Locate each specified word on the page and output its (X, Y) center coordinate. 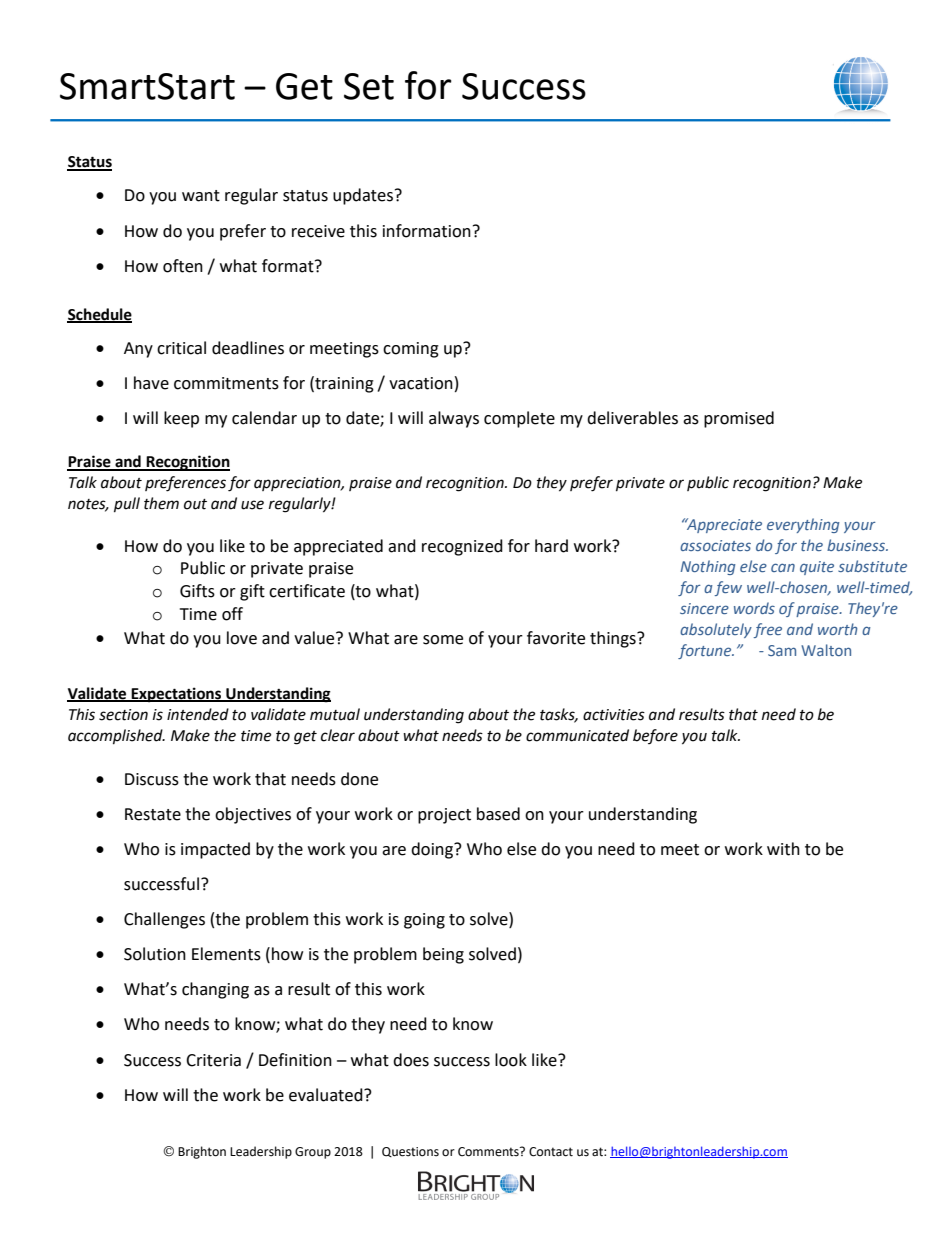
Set (369, 86)
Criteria (213, 1060)
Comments (489, 1152)
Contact (551, 1152)
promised (739, 419)
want (201, 196)
